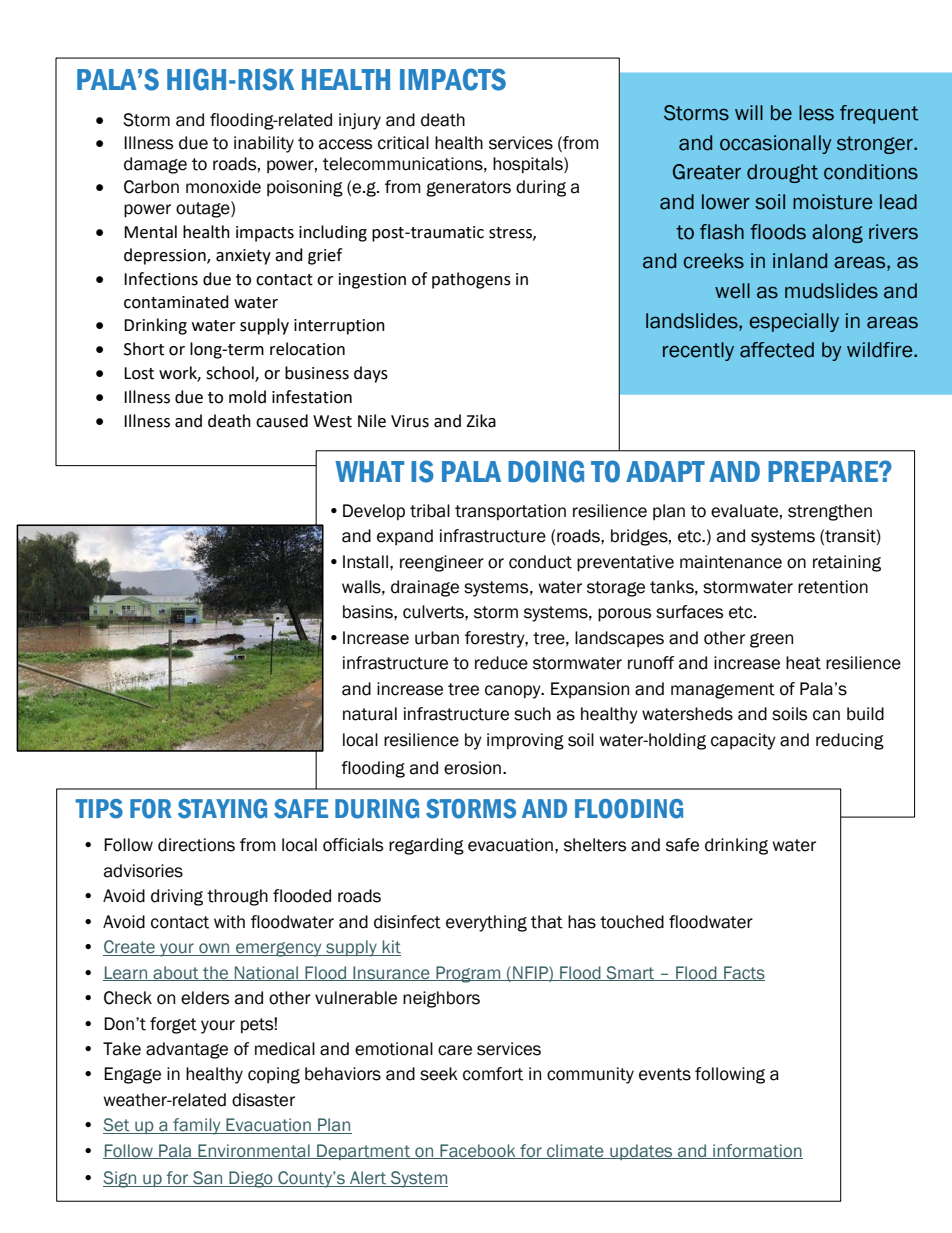  Describe the element at coordinates (231, 374) in the screenshot. I see `school` at that location.
